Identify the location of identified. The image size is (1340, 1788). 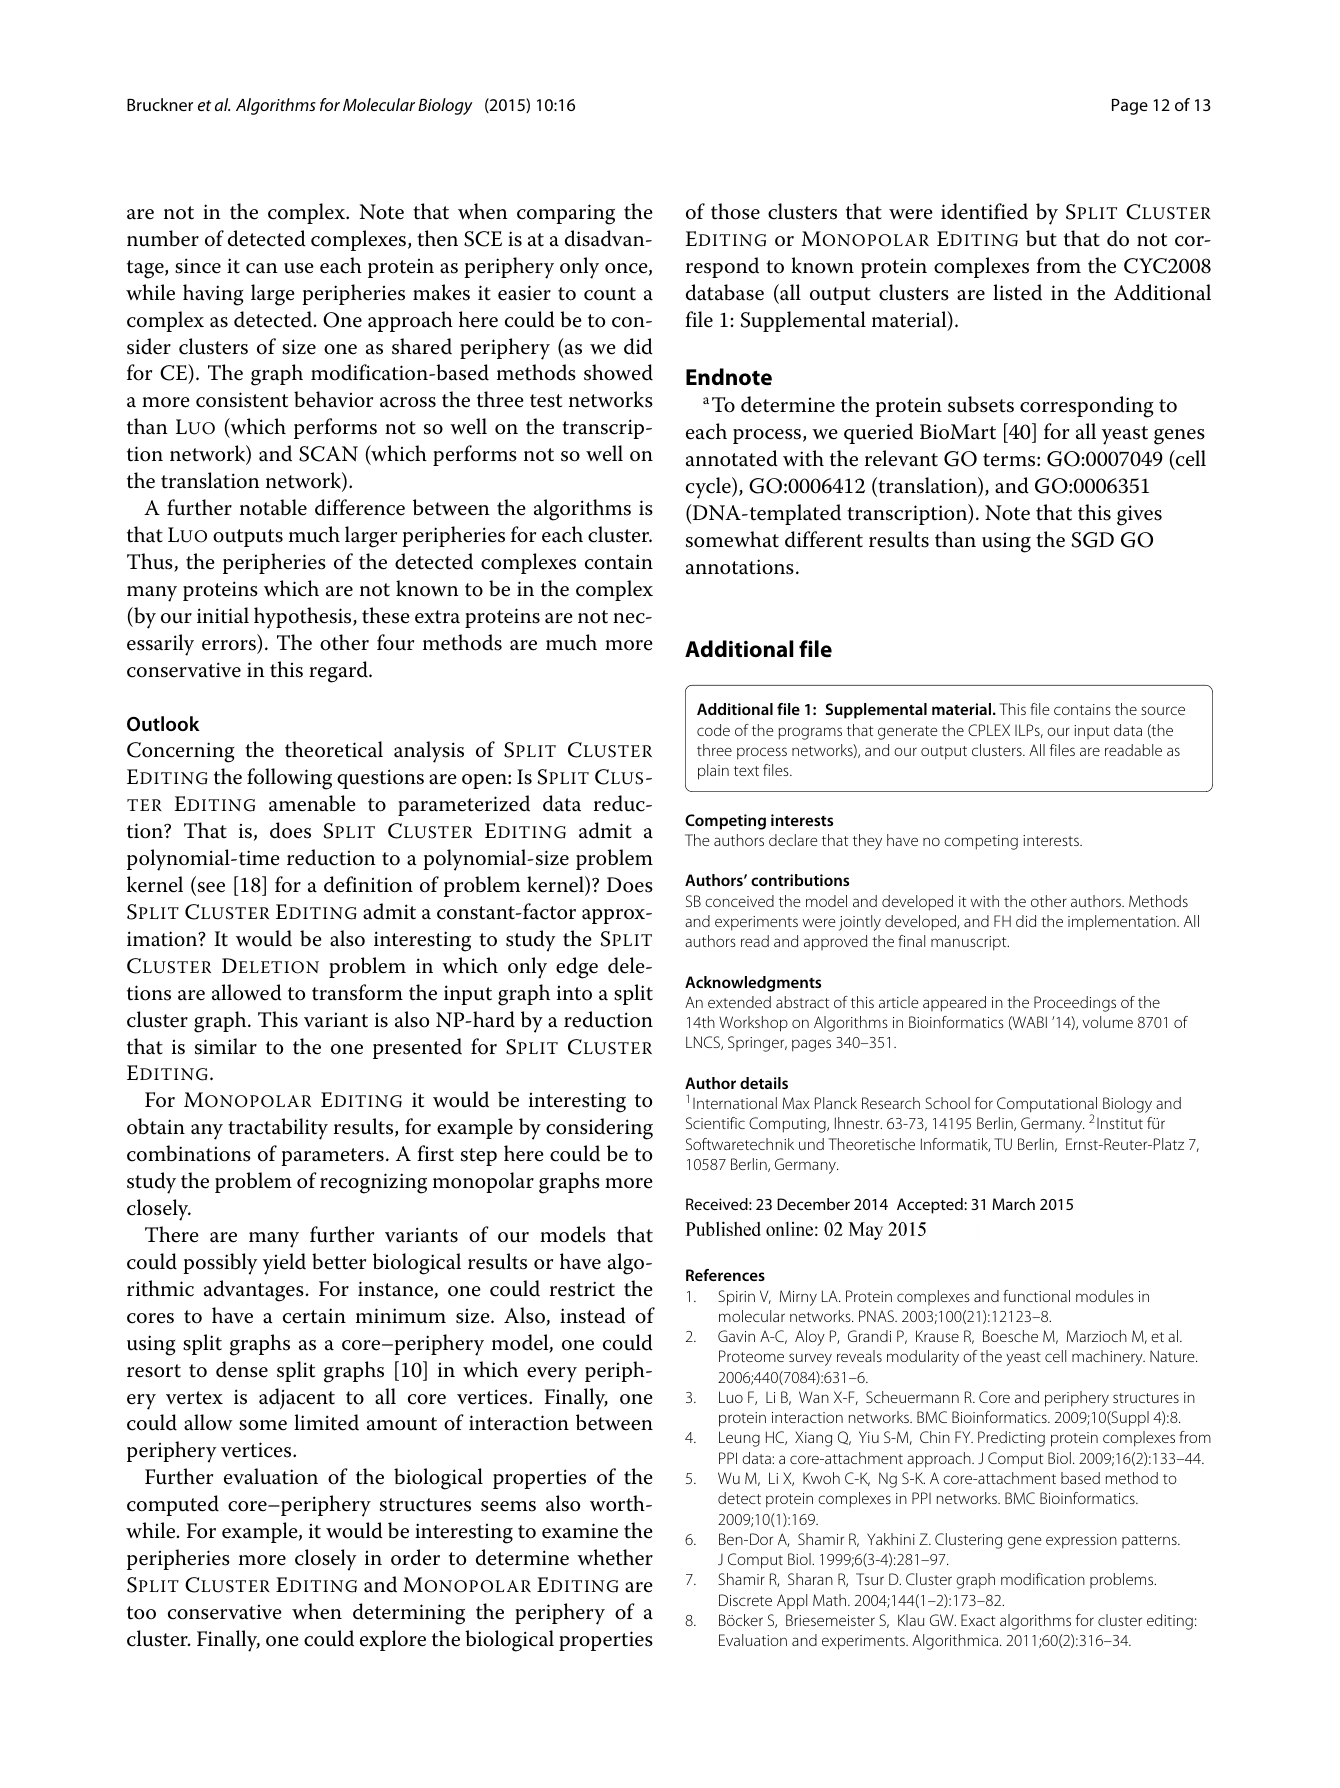
(984, 211).
